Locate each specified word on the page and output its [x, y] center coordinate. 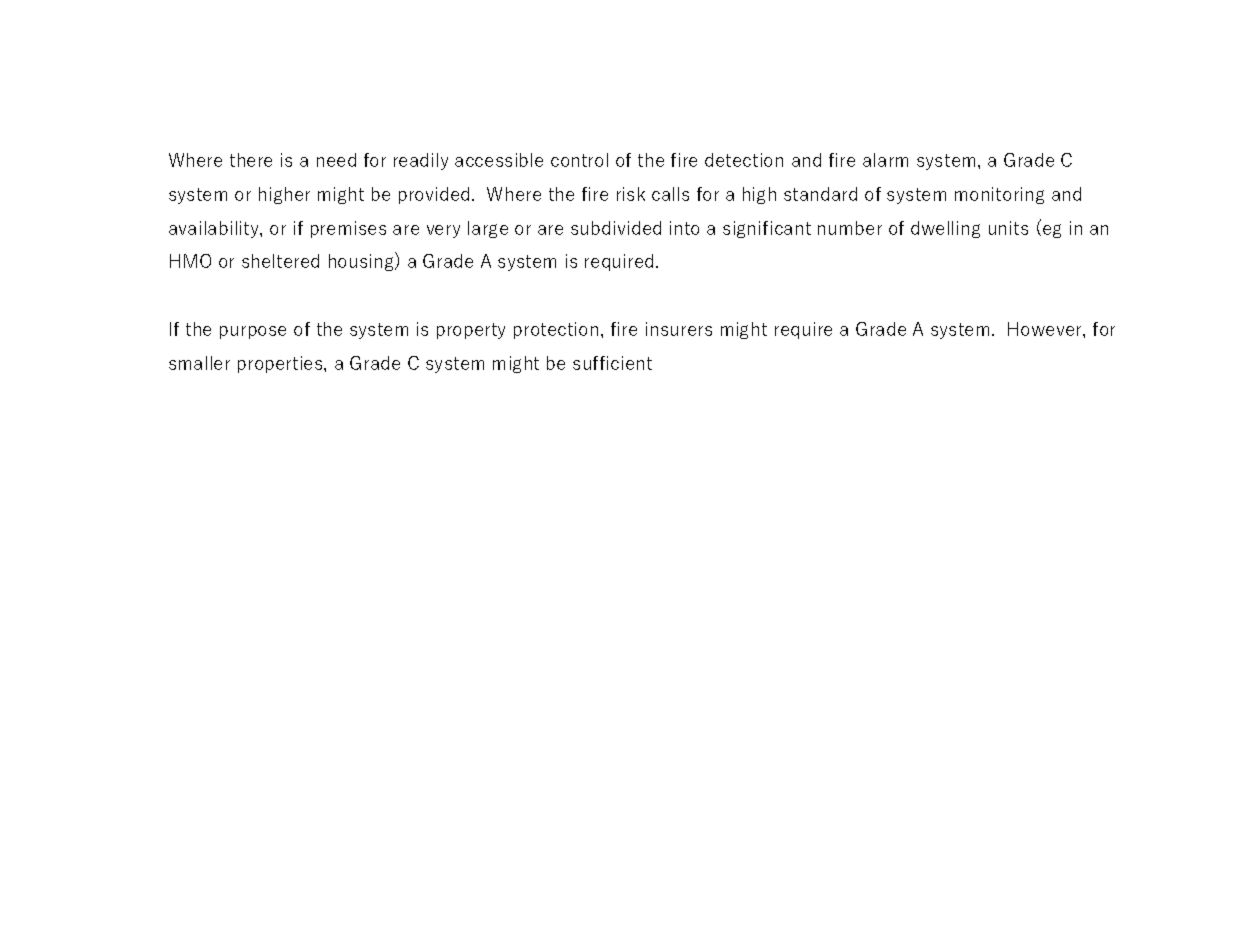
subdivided [616, 228]
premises [348, 229]
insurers [679, 329]
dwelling [945, 229]
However [1046, 329]
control [579, 160]
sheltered [280, 261]
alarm [885, 160]
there [251, 160]
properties [281, 364]
